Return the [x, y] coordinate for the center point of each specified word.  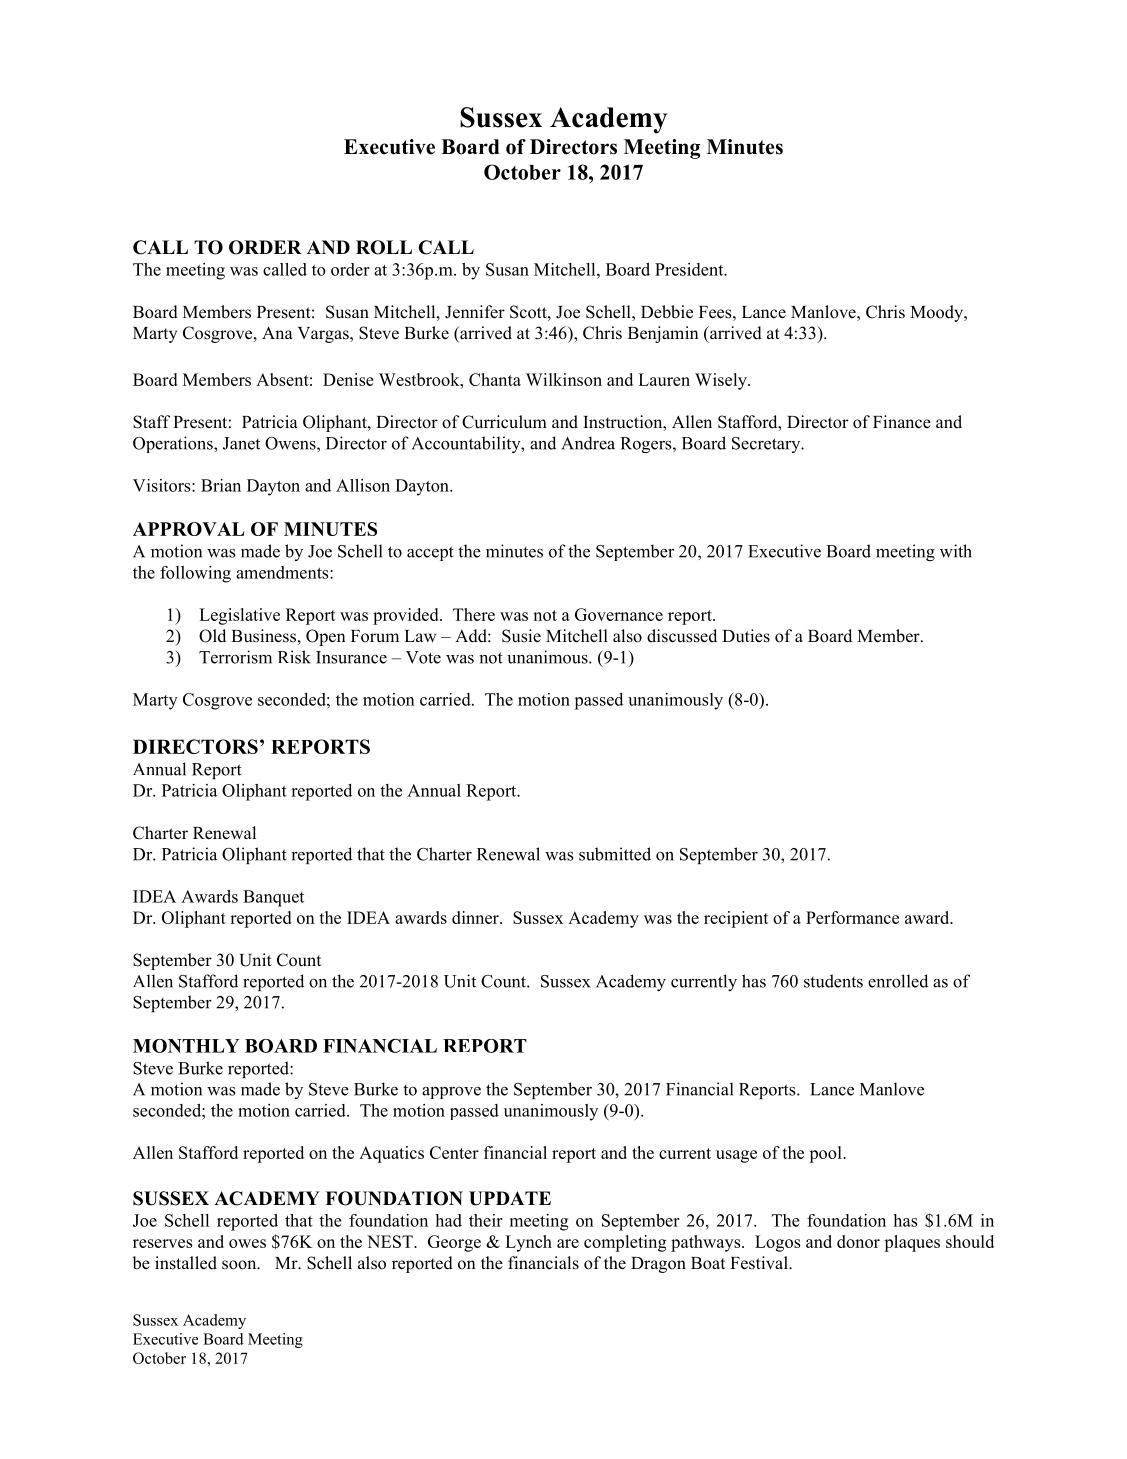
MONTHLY [186, 1046]
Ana [277, 332]
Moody [937, 313]
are [568, 1243]
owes [247, 1243]
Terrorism [235, 657]
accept [430, 553]
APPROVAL [189, 529]
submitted [615, 854]
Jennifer [475, 312]
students [833, 981]
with [956, 551]
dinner [476, 917]
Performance [852, 917]
